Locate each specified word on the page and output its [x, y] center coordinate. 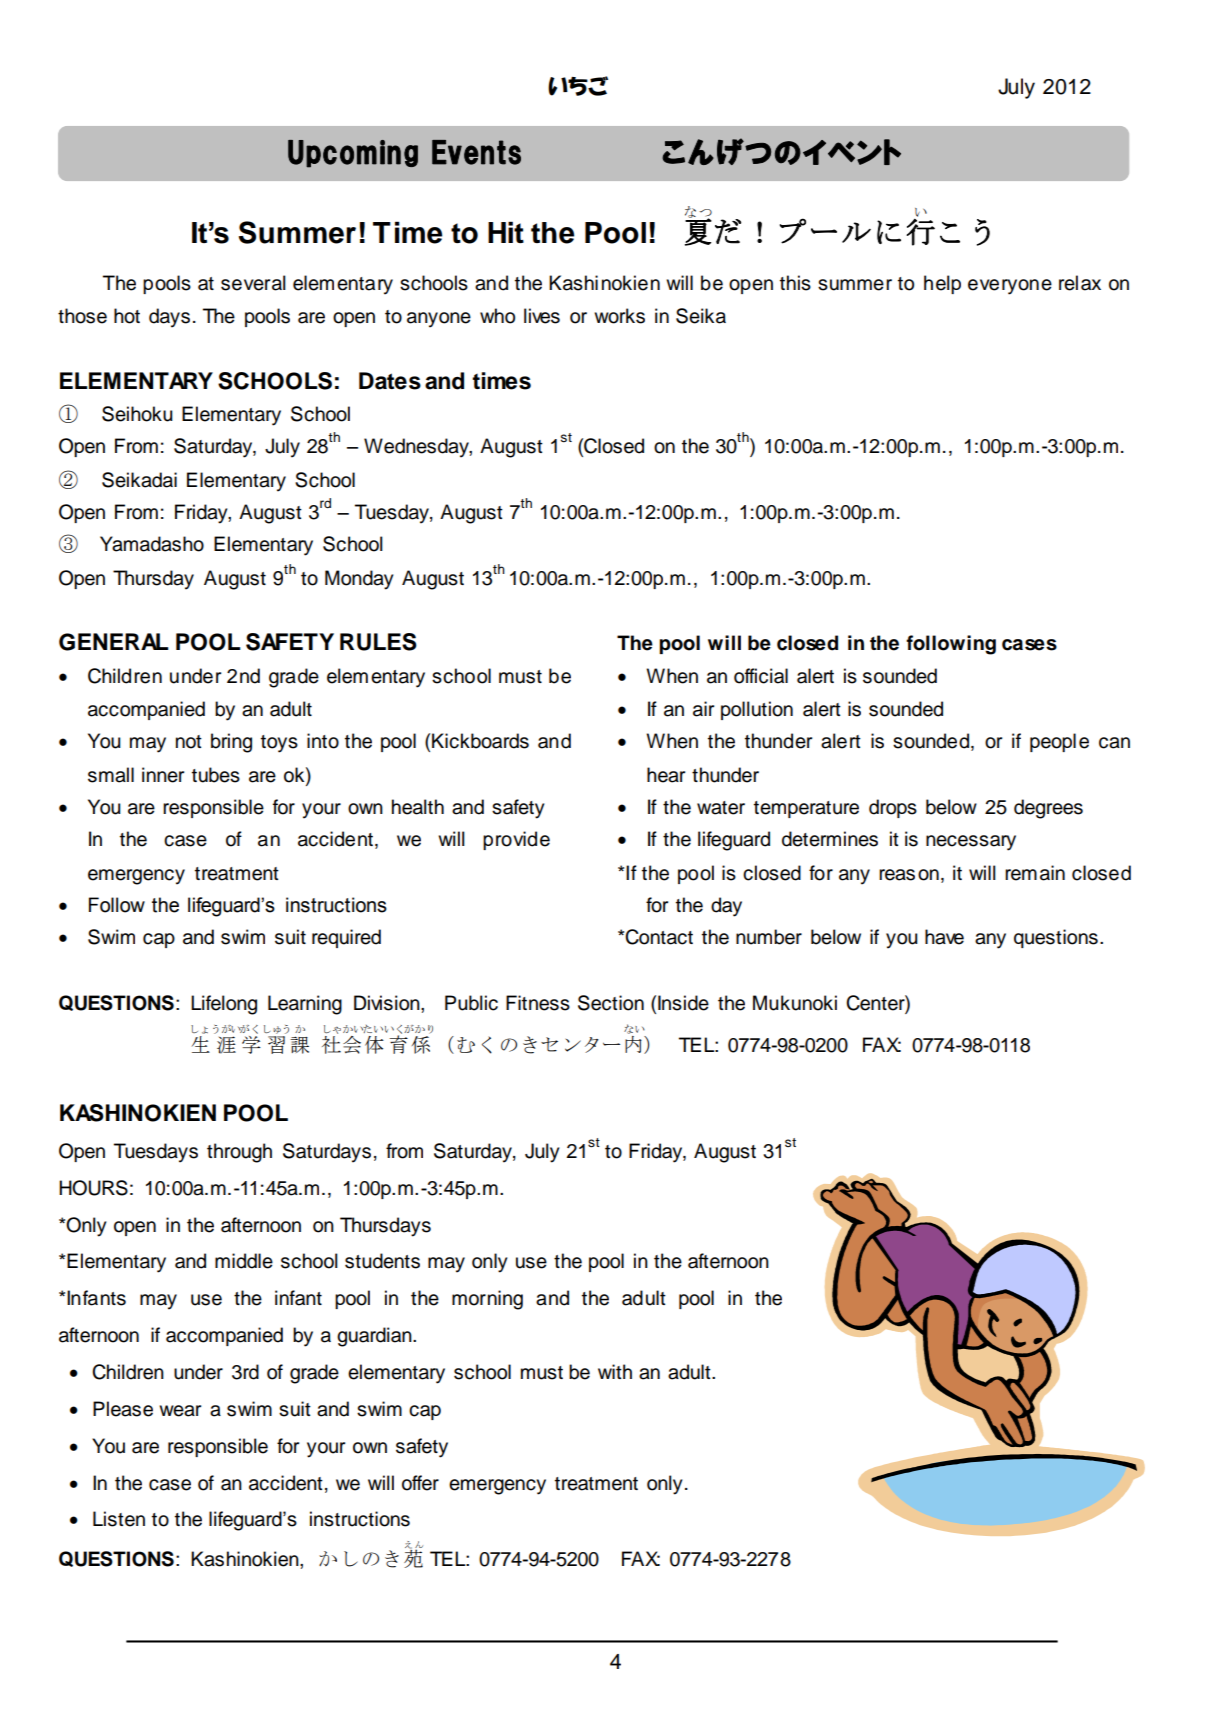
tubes [216, 775]
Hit [506, 232]
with [615, 1371]
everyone [1010, 287]
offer [420, 1483]
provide [516, 840]
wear [180, 1411]
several [253, 283]
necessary [971, 843]
